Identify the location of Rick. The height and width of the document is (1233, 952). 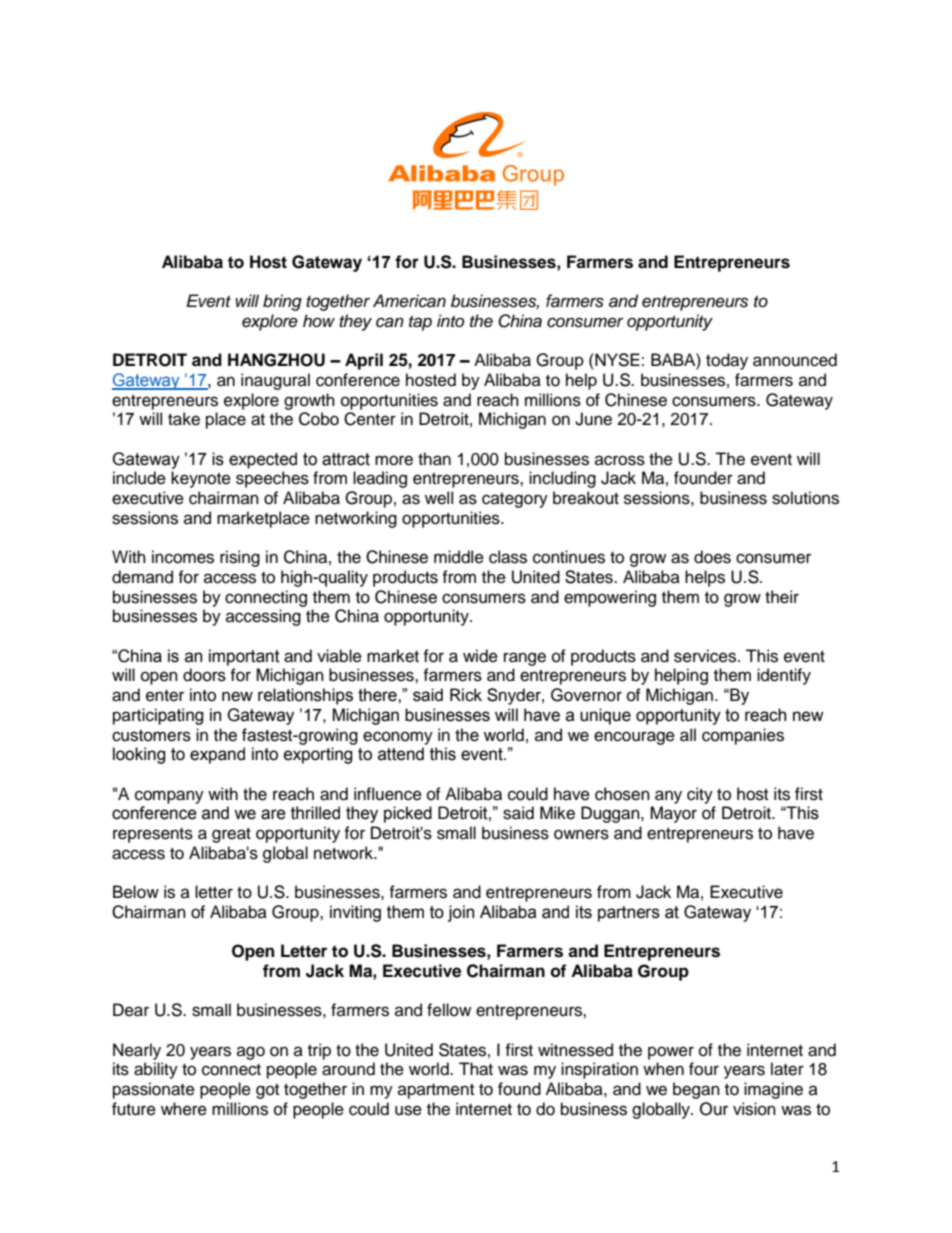
(466, 695).
